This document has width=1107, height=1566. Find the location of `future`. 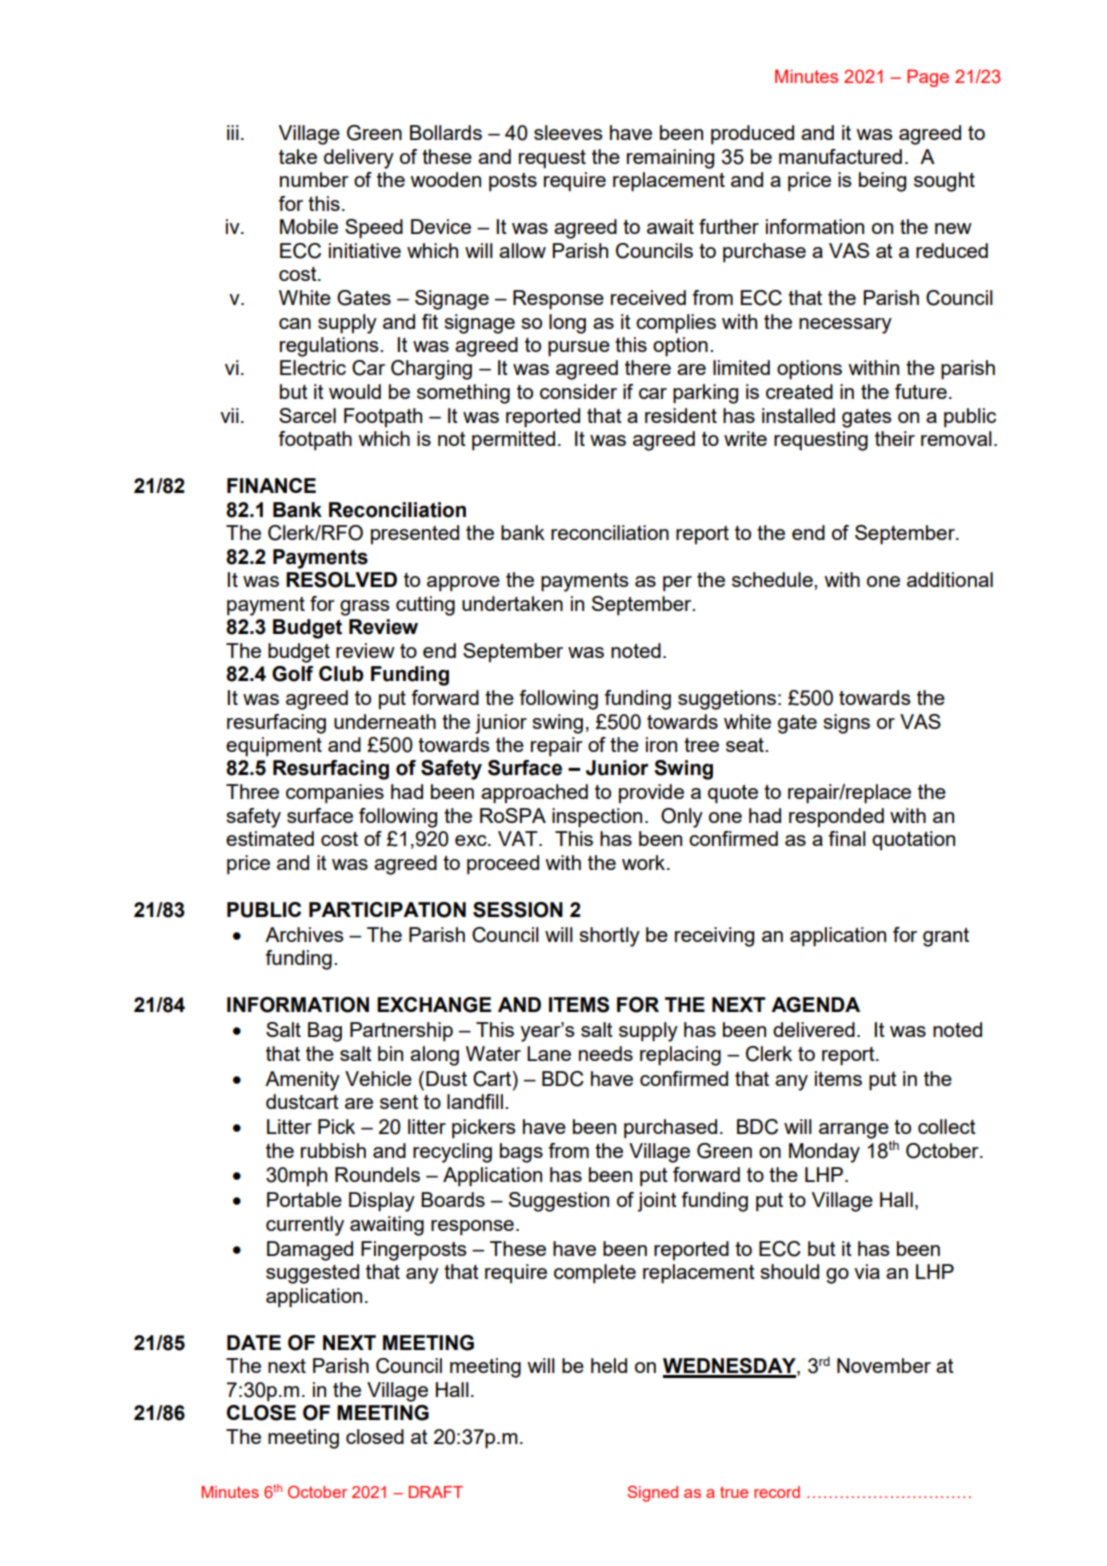

future is located at coordinates (921, 391).
